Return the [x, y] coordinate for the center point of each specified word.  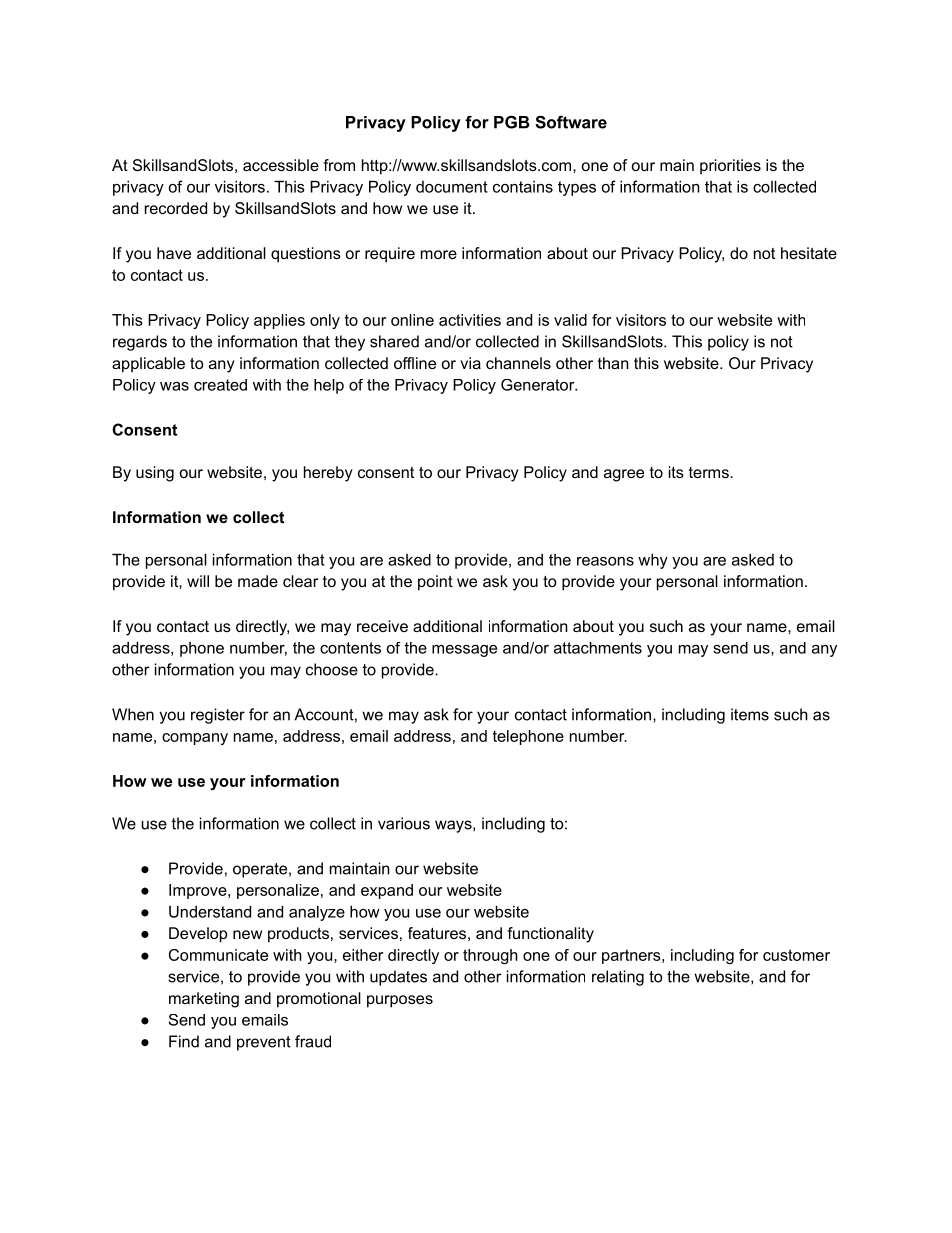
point [435, 583]
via [470, 363]
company [195, 739]
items [750, 714]
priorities [730, 167]
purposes [400, 1001]
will [198, 581]
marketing [204, 1000]
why [653, 561]
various [404, 823]
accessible [281, 165]
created [220, 385]
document [452, 187]
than [613, 363]
